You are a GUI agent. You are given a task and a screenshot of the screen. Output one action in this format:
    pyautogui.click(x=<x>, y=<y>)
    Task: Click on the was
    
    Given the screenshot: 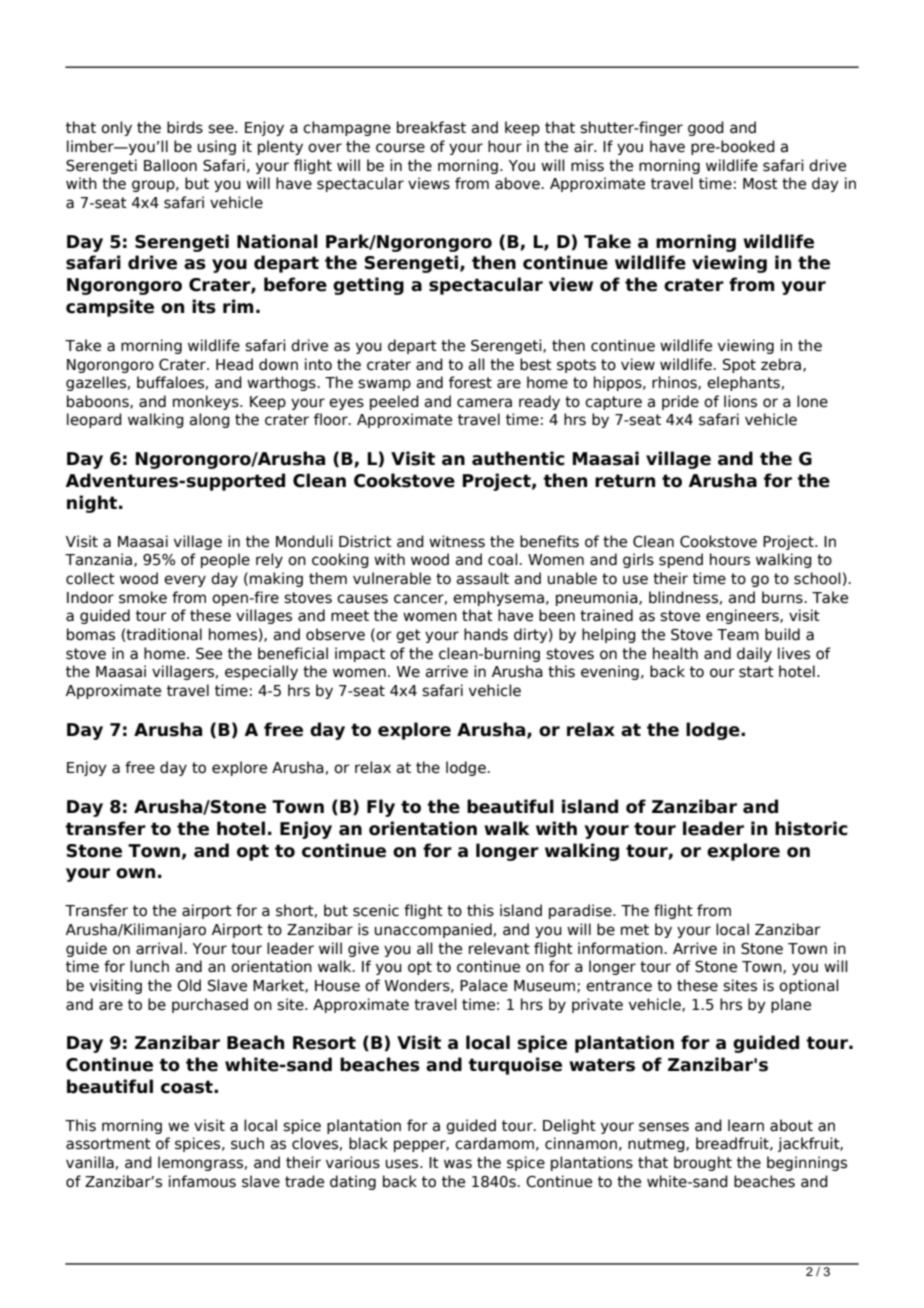 What is the action you would take?
    pyautogui.click(x=458, y=1164)
